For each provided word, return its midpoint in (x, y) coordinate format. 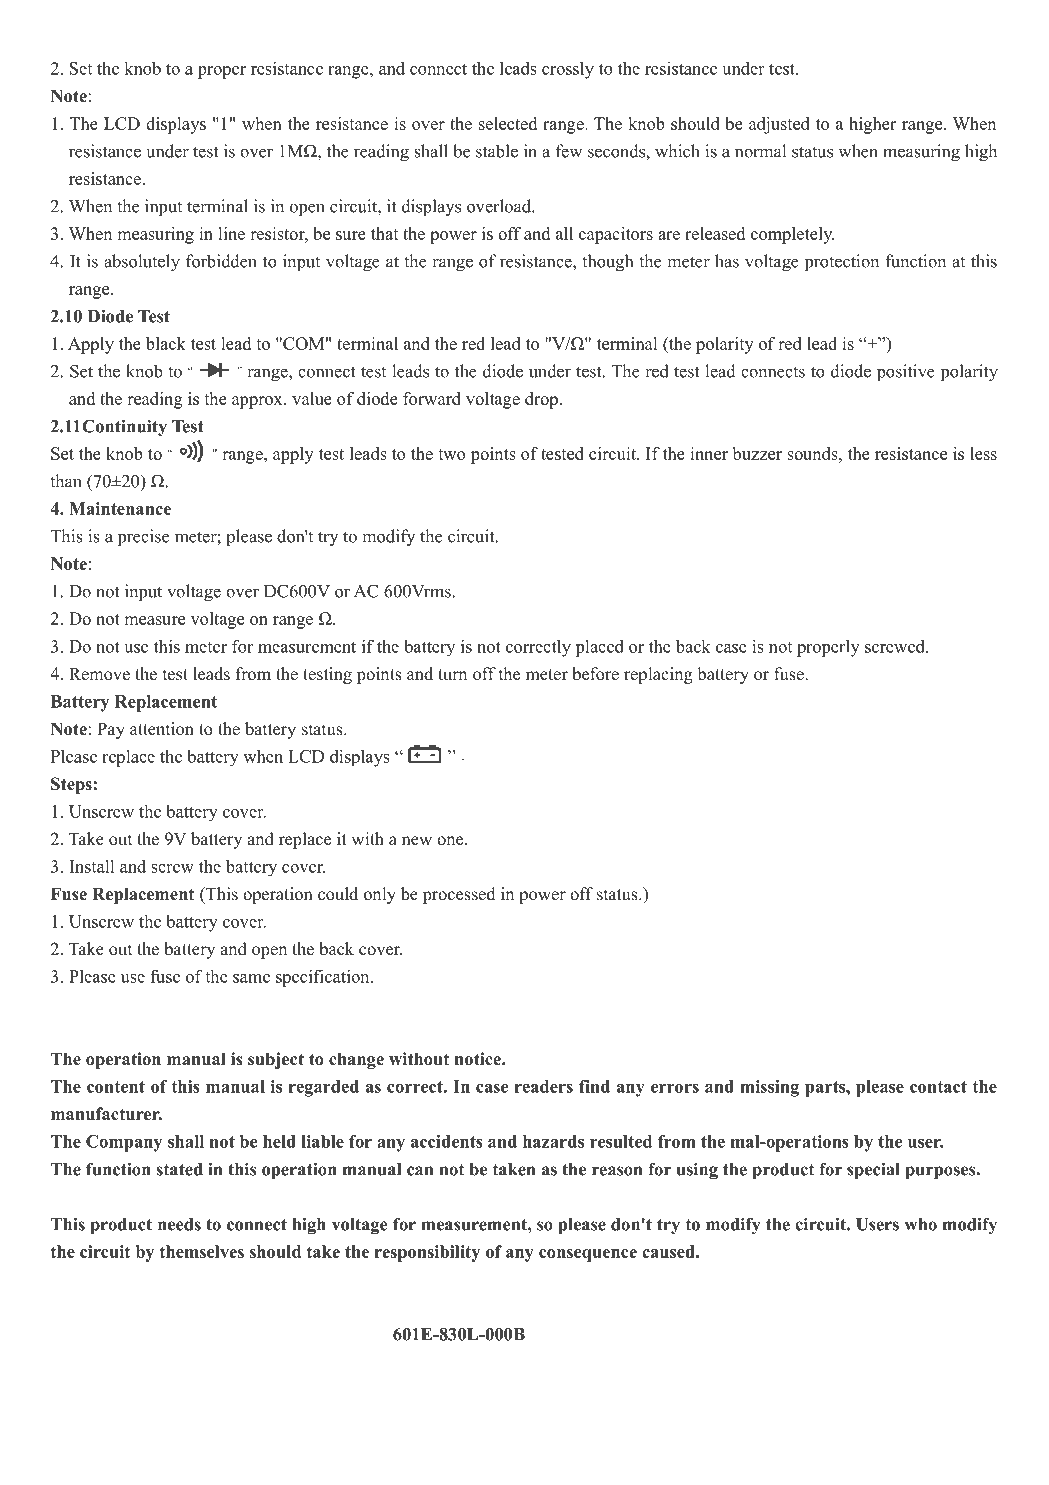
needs (179, 1224)
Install (91, 866)
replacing (658, 675)
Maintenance (120, 508)
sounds (813, 453)
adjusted (779, 125)
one (451, 841)
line (232, 233)
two (452, 454)
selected (508, 123)
